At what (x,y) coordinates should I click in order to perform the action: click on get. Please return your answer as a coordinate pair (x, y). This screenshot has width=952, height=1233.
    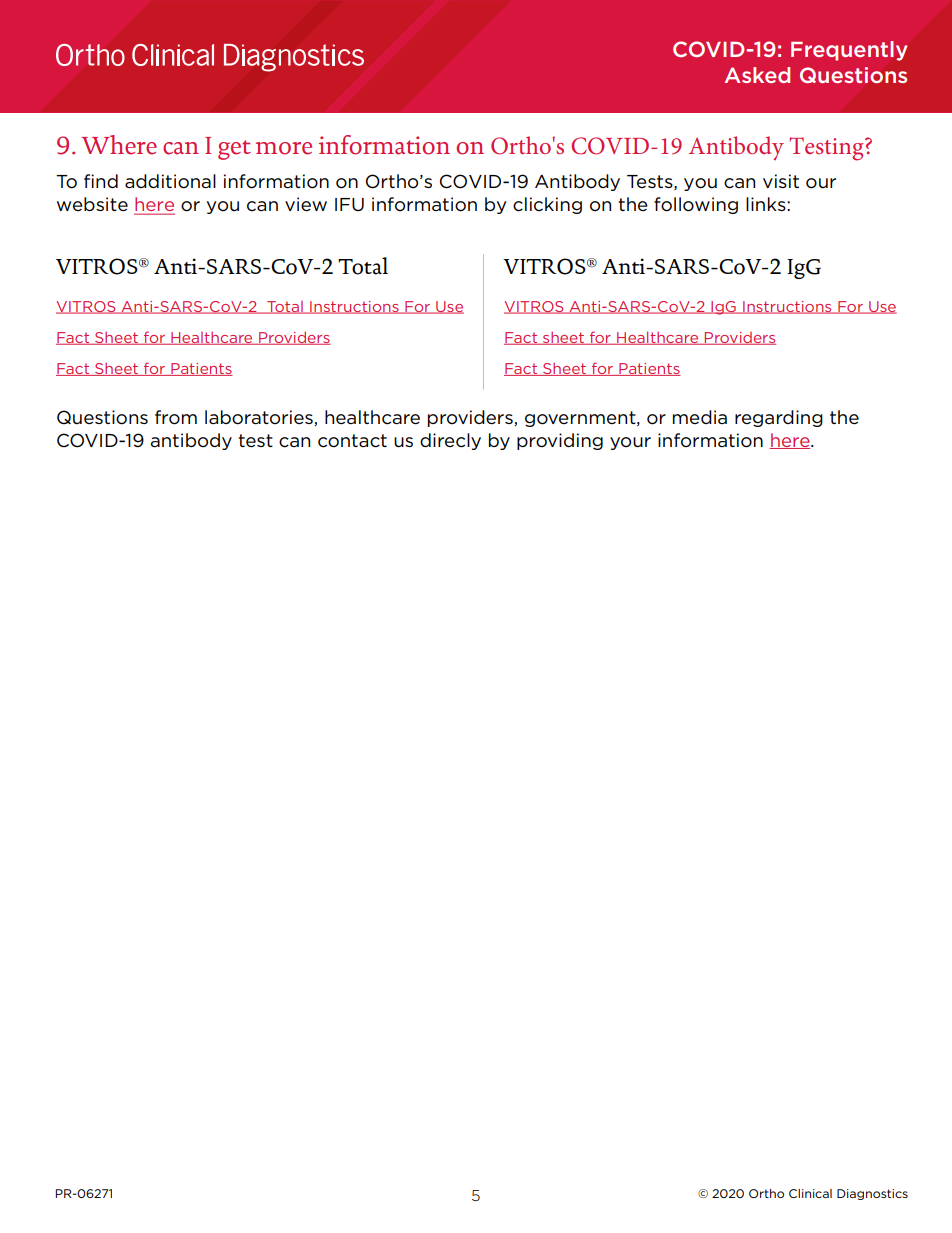
    Looking at the image, I should click on (234, 150).
